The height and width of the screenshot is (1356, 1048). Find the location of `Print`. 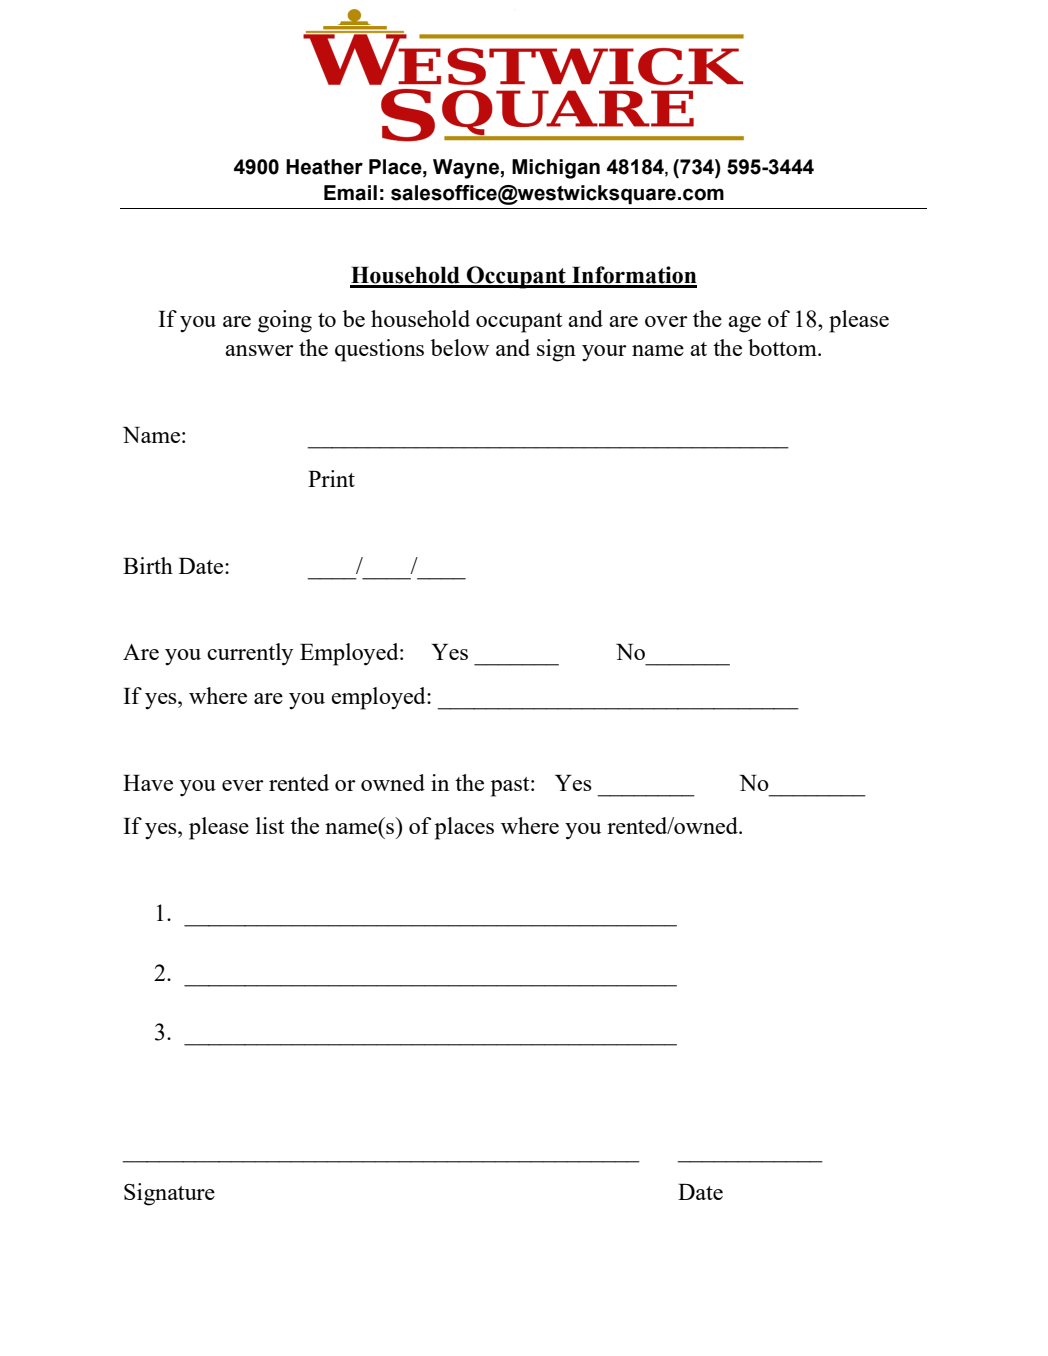

Print is located at coordinates (331, 478).
